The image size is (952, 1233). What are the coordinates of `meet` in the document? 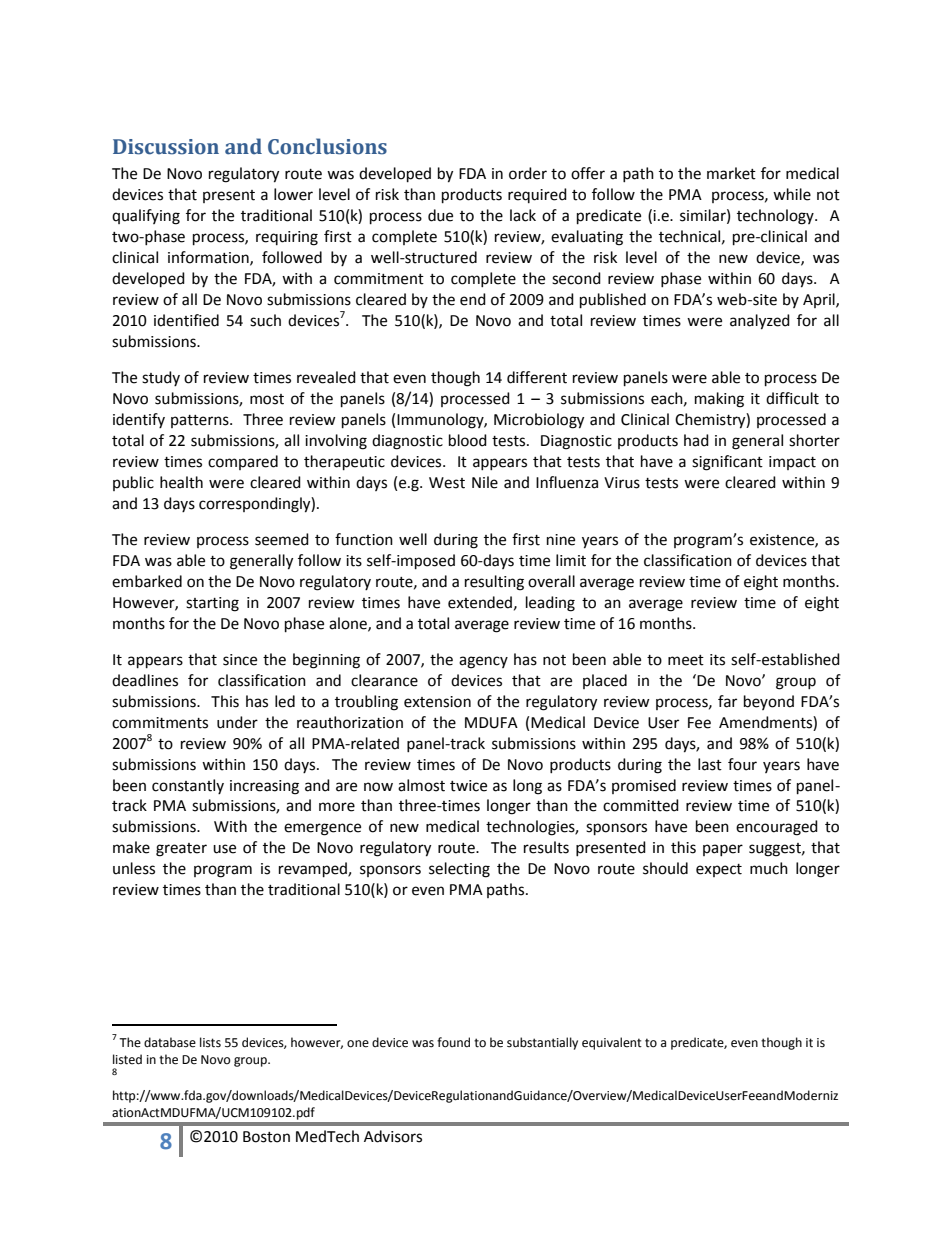 It's located at (686, 660).
